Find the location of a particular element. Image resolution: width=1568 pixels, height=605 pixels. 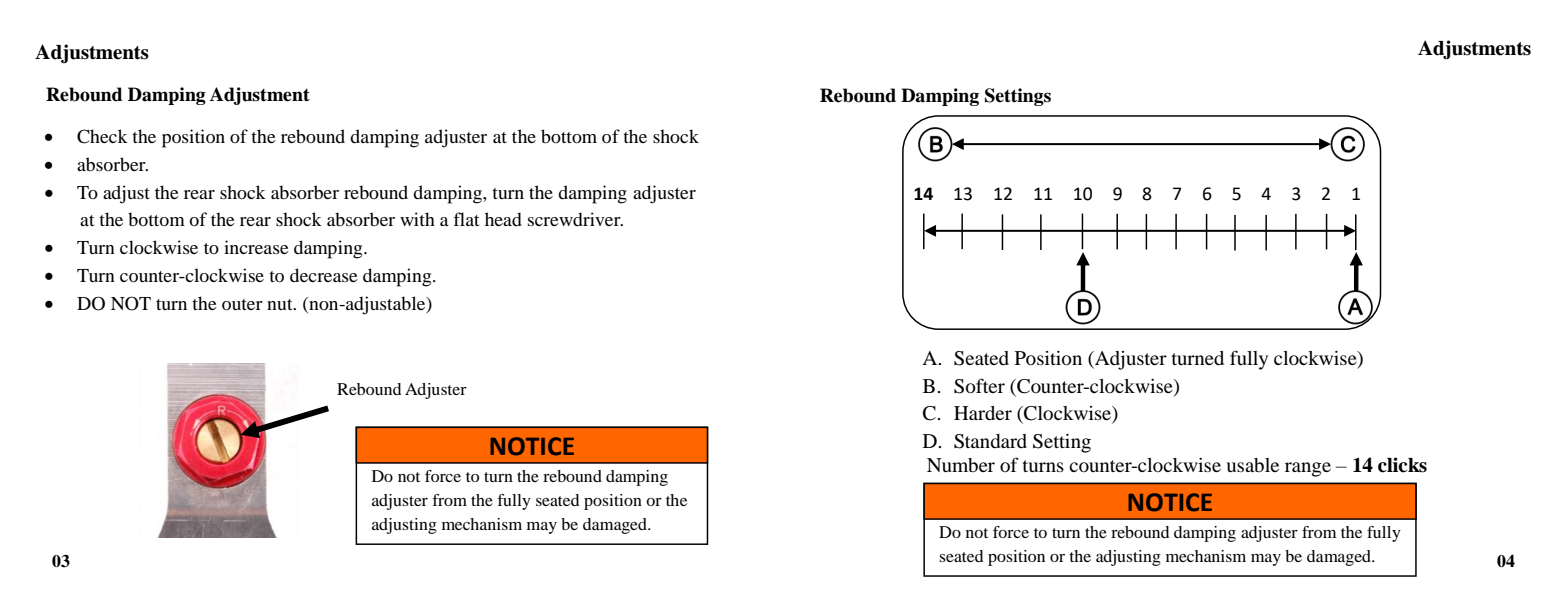

usable is located at coordinates (1252, 465).
